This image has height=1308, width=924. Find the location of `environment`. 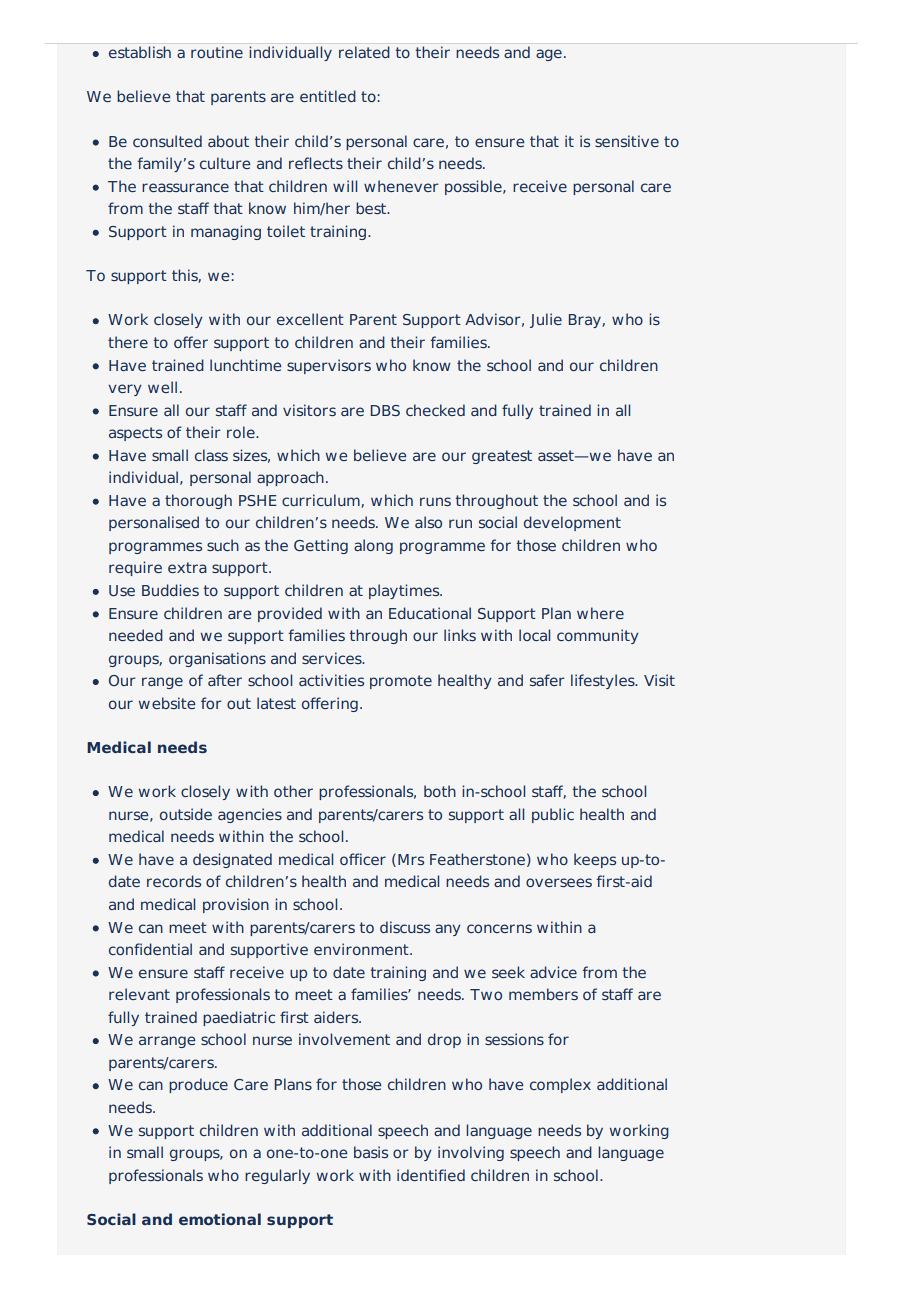

environment is located at coordinates (362, 949).
